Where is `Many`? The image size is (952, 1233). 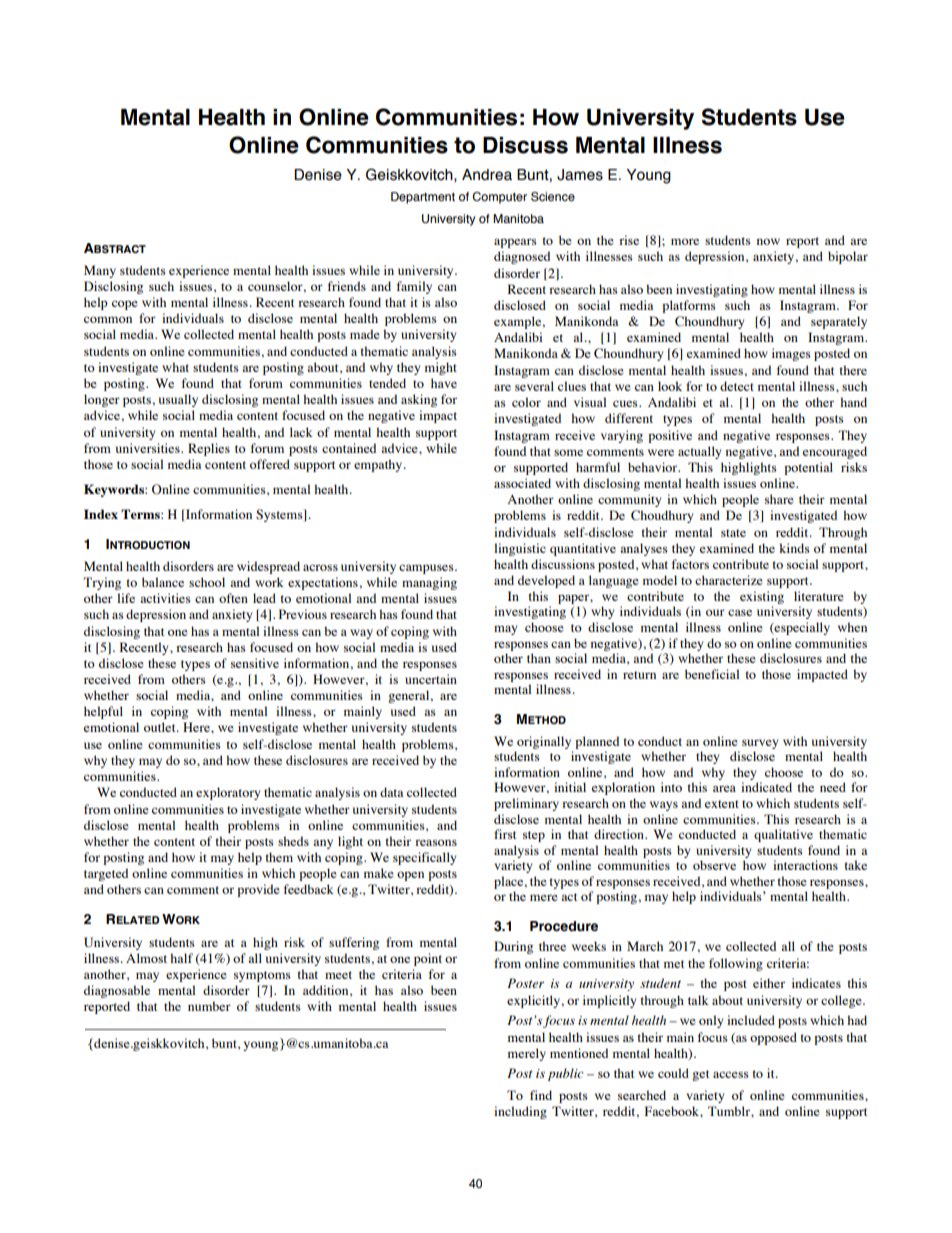 Many is located at coordinates (100, 271).
